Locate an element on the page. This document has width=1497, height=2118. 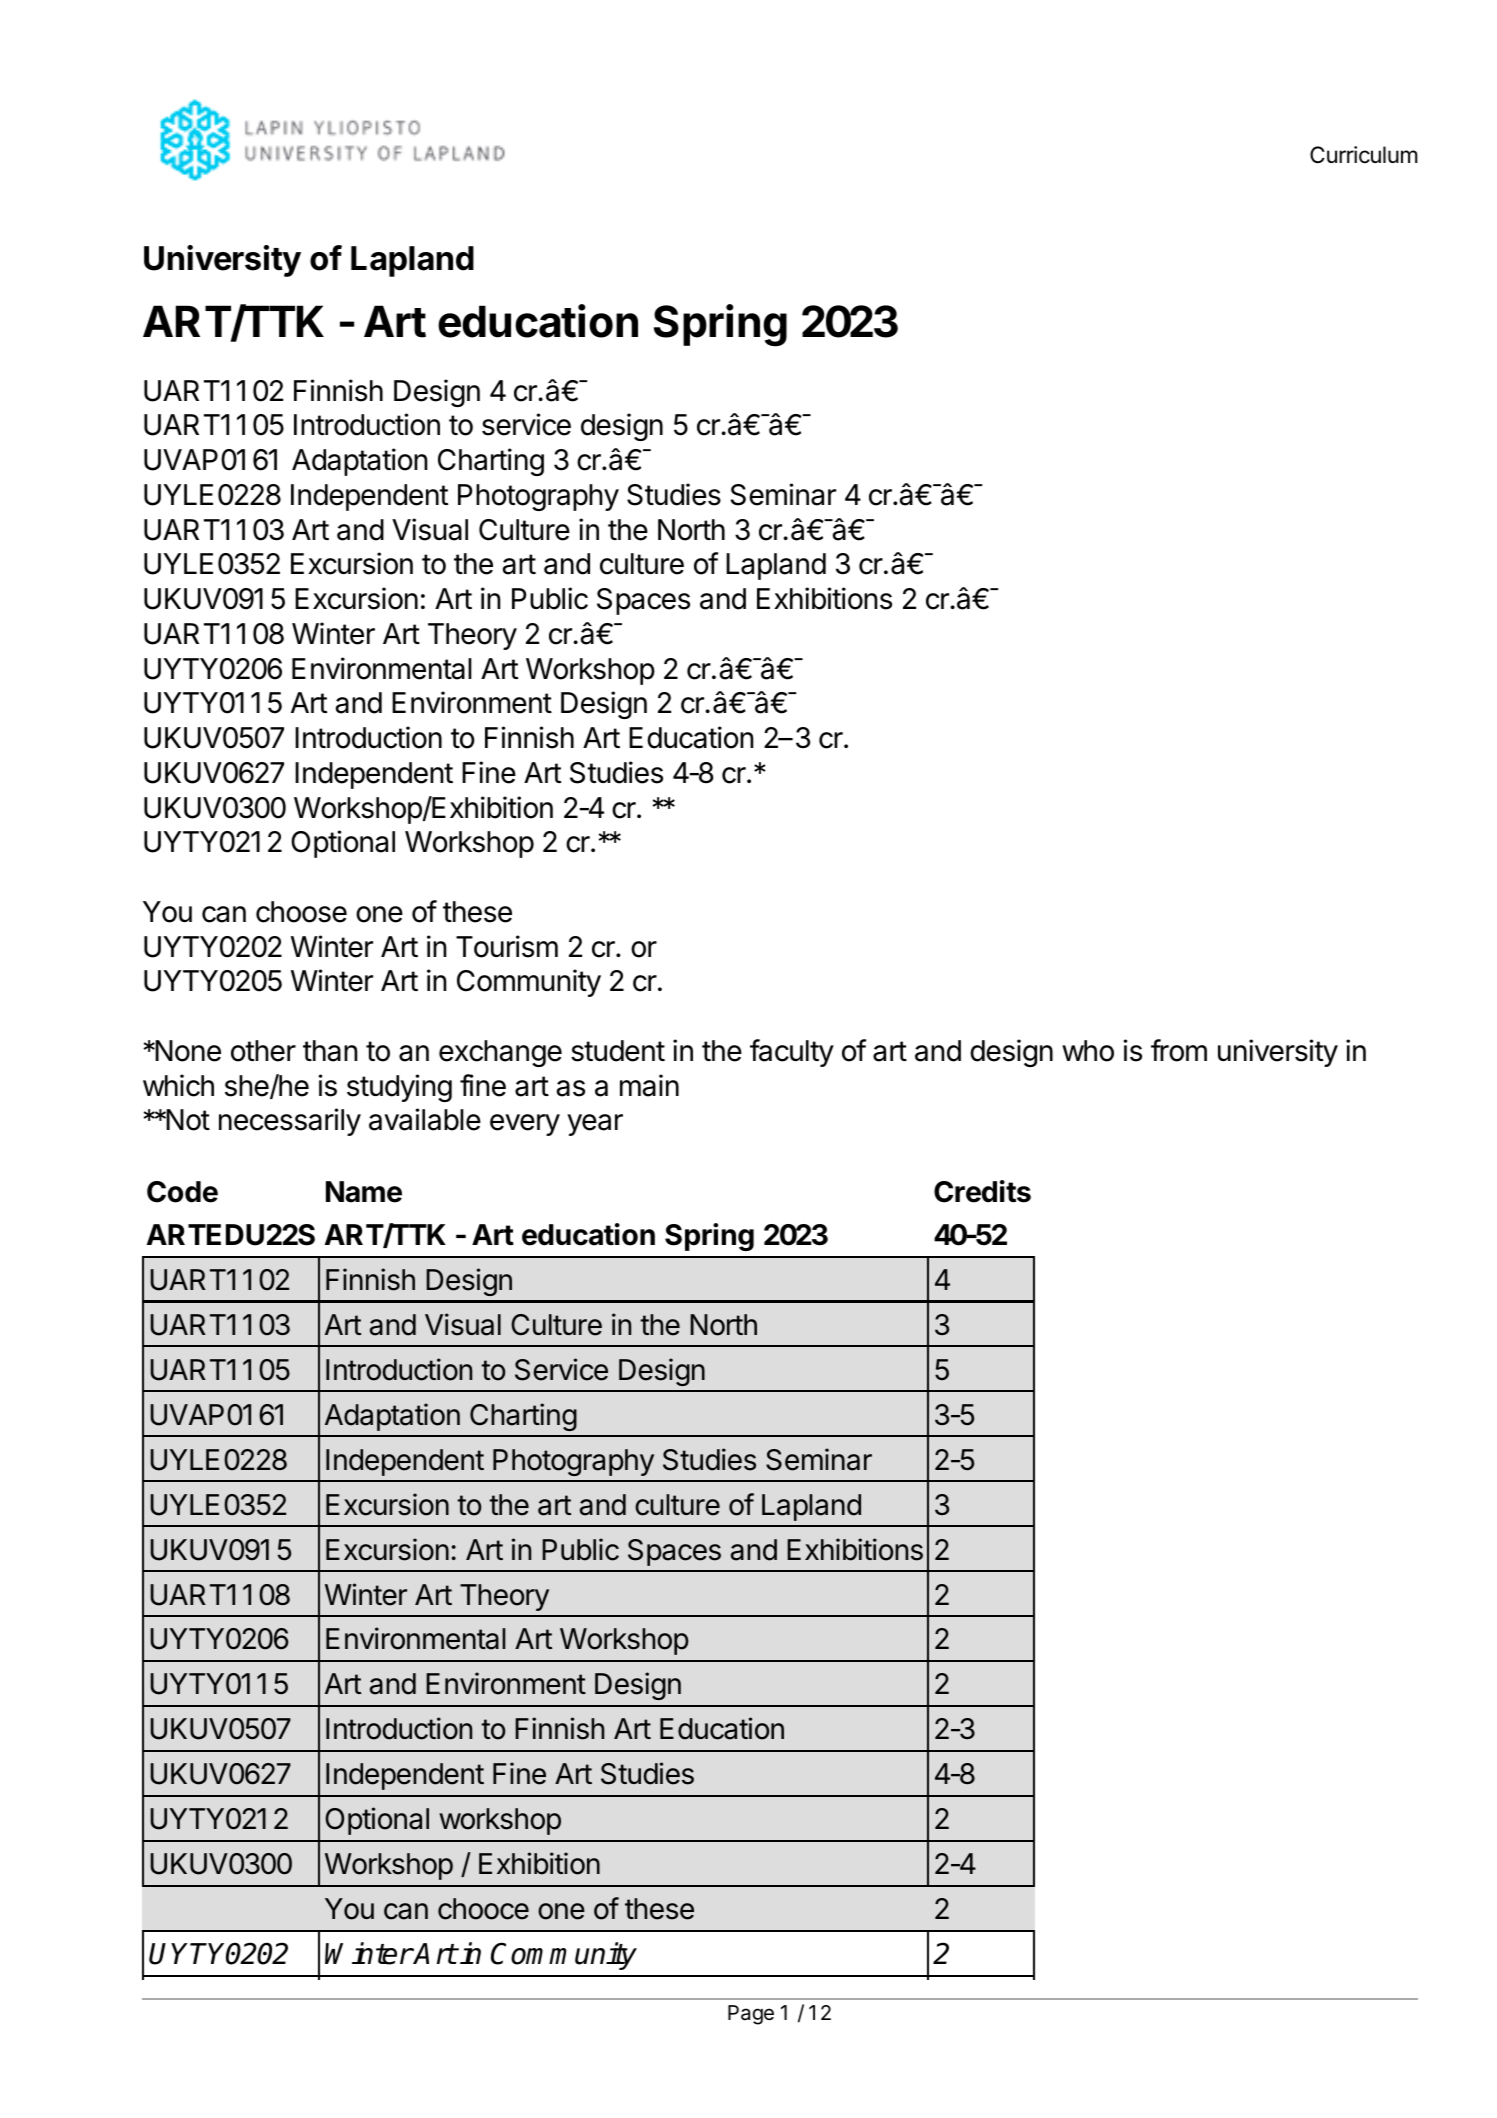
Curriculum is located at coordinates (1364, 155).
